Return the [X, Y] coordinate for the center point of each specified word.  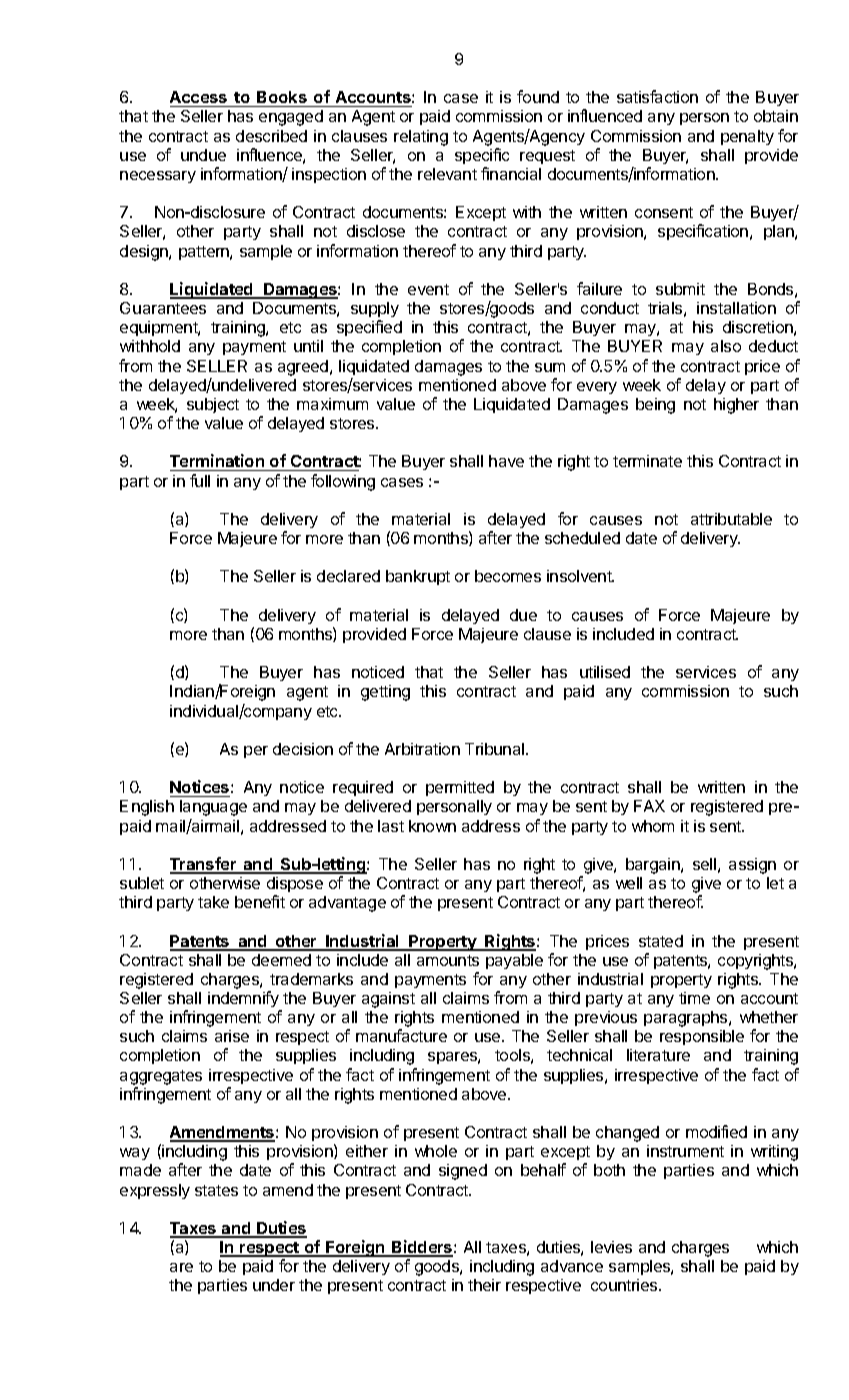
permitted [460, 788]
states [216, 1190]
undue [203, 155]
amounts [448, 960]
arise [232, 1036]
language [213, 808]
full [200, 480]
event [428, 289]
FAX [649, 806]
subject [213, 405]
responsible [702, 1037]
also [726, 346]
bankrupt [418, 577]
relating [421, 138]
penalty [747, 137]
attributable [731, 519]
